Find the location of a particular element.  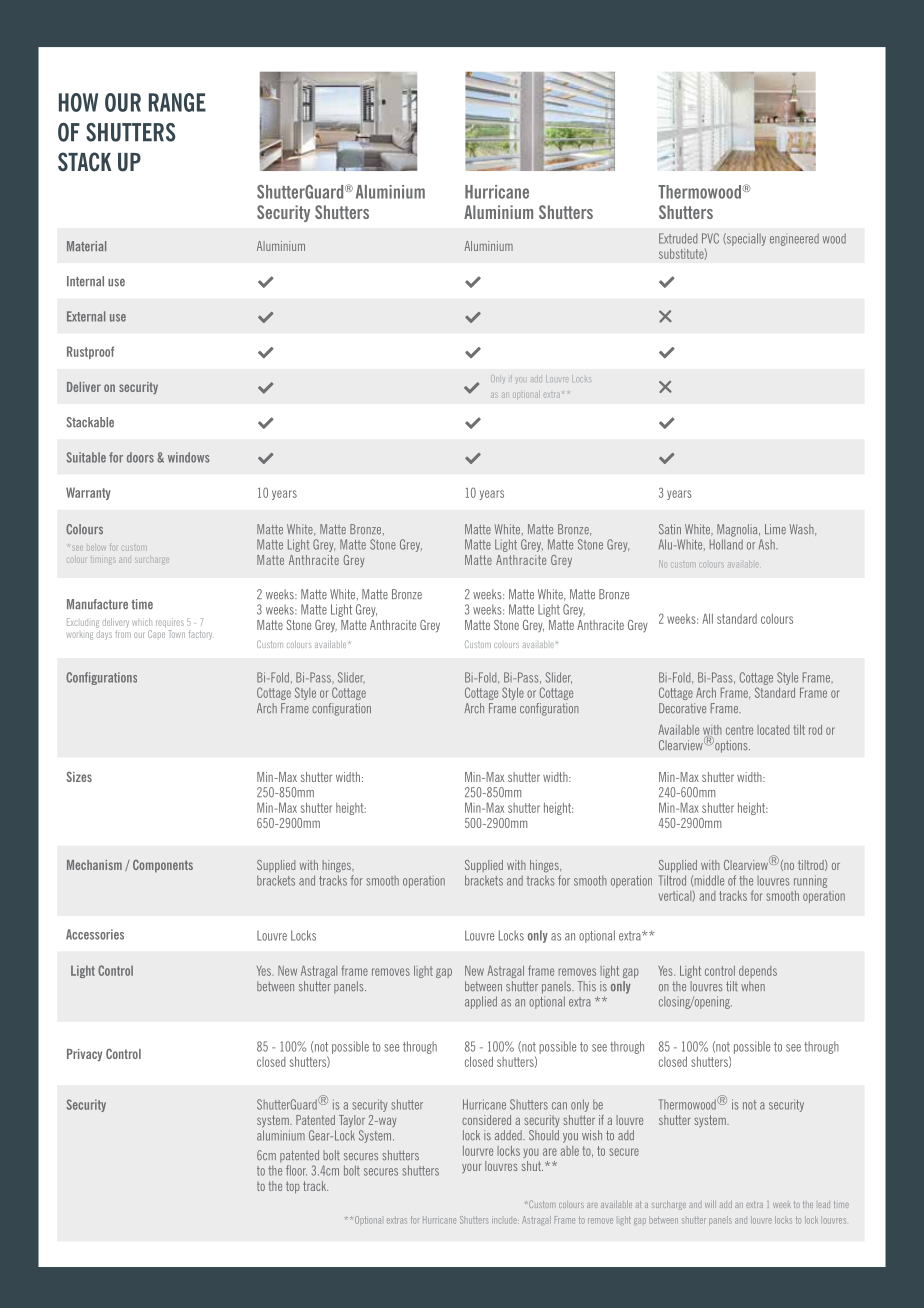

Extruded is located at coordinates (678, 238).
